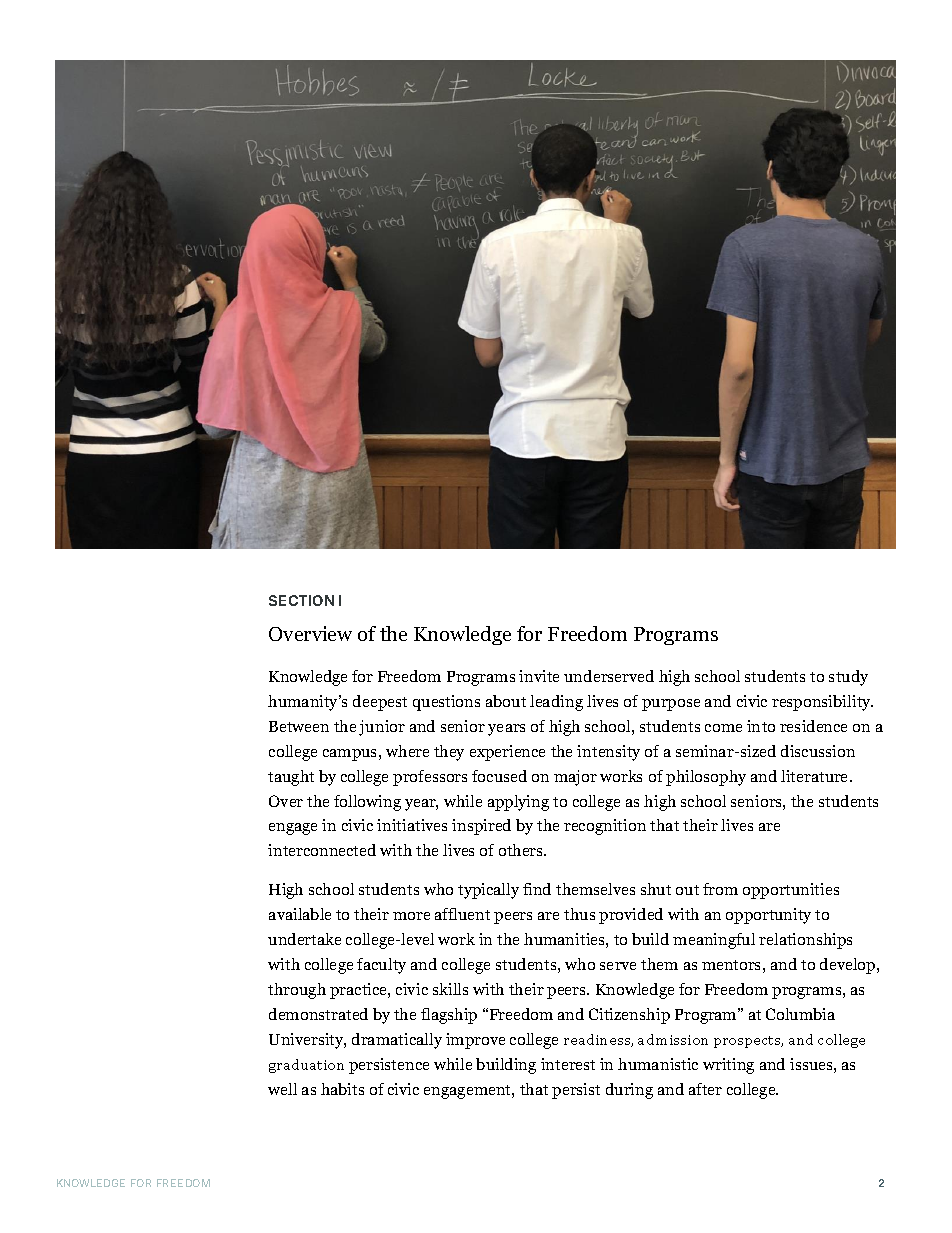 This screenshot has width=952, height=1233. I want to click on study, so click(848, 678).
